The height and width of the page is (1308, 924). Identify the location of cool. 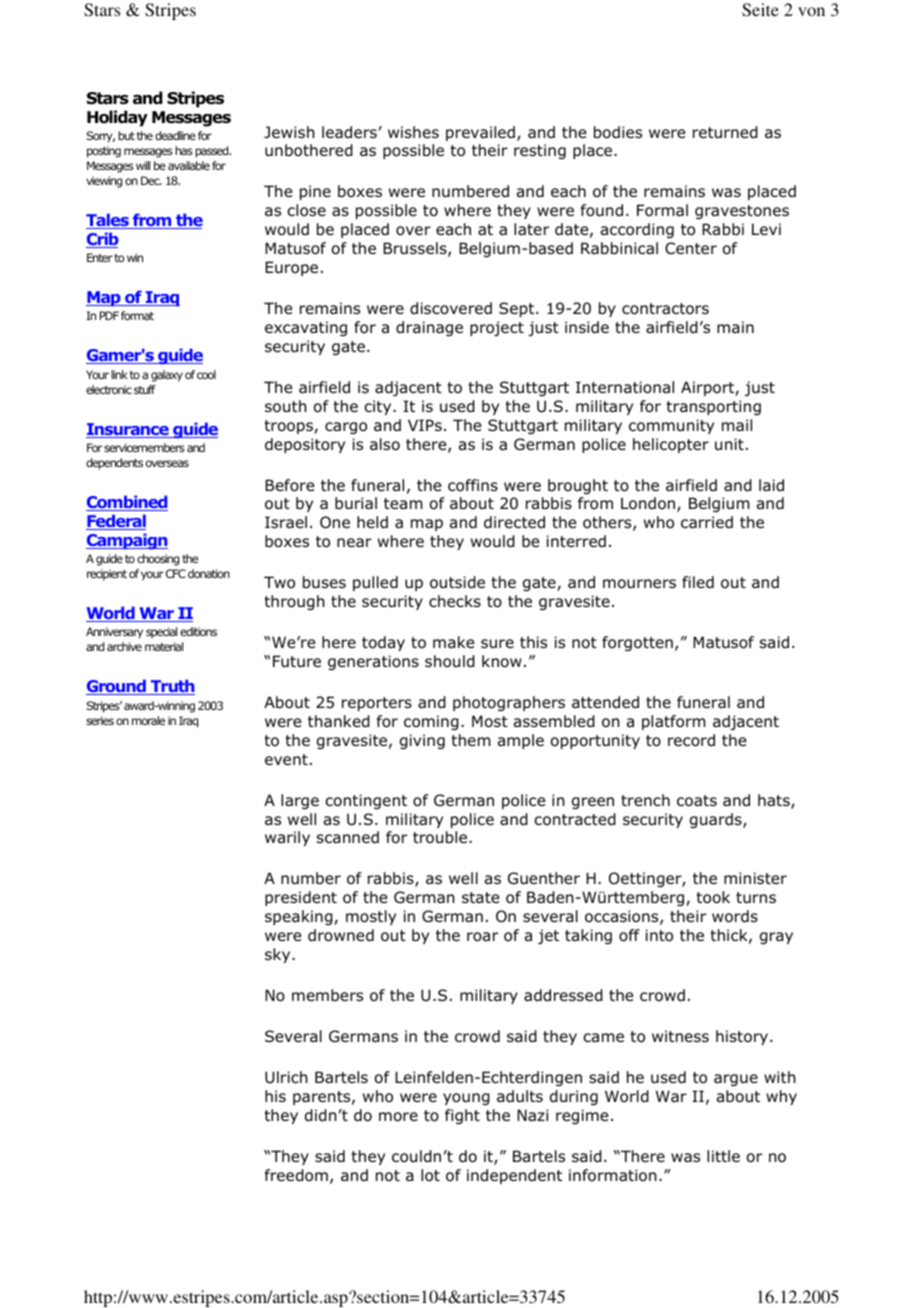
(206, 374).
